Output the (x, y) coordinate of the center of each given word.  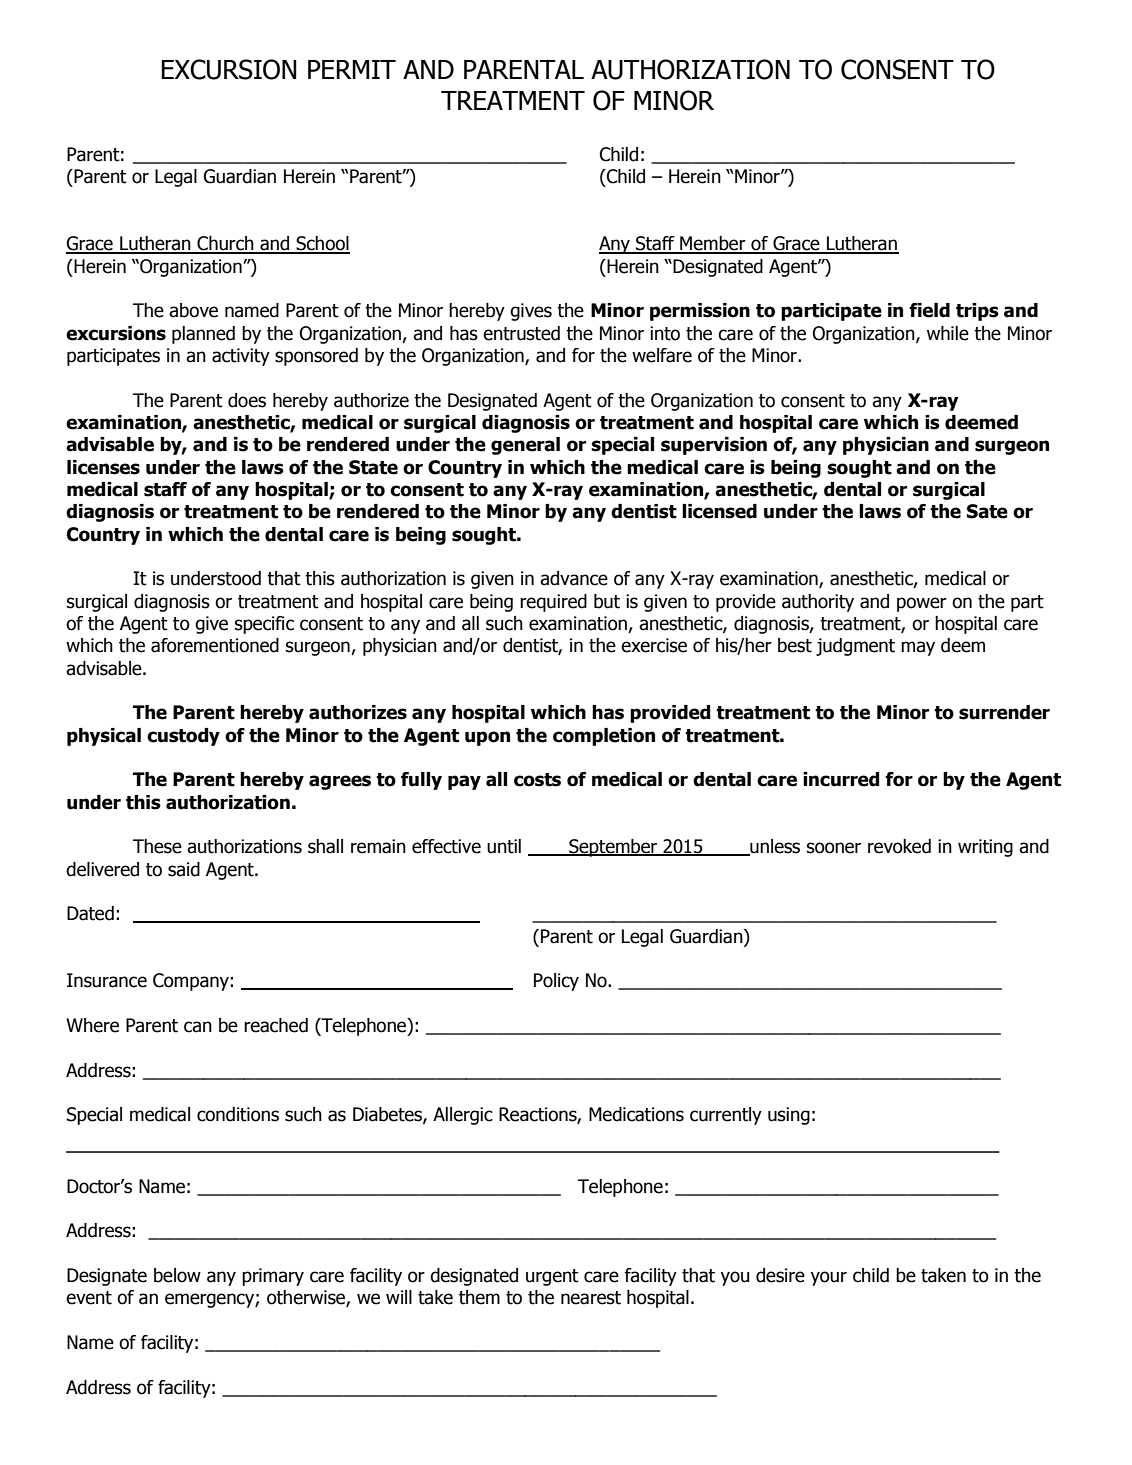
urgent (552, 1277)
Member (713, 244)
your (828, 1278)
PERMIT (352, 69)
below (177, 1275)
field (929, 310)
